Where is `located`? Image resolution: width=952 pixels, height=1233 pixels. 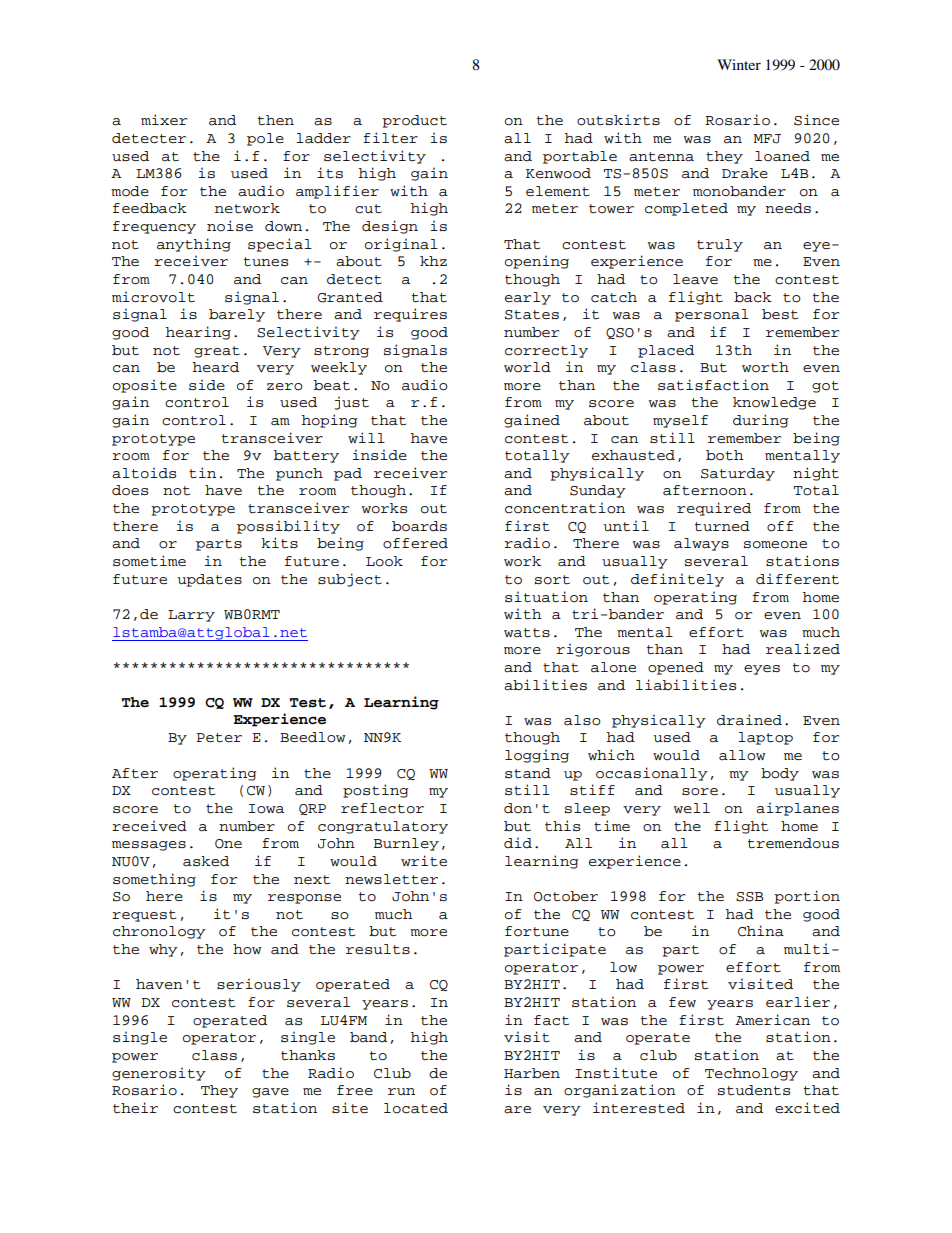 located is located at coordinates (416, 1108).
